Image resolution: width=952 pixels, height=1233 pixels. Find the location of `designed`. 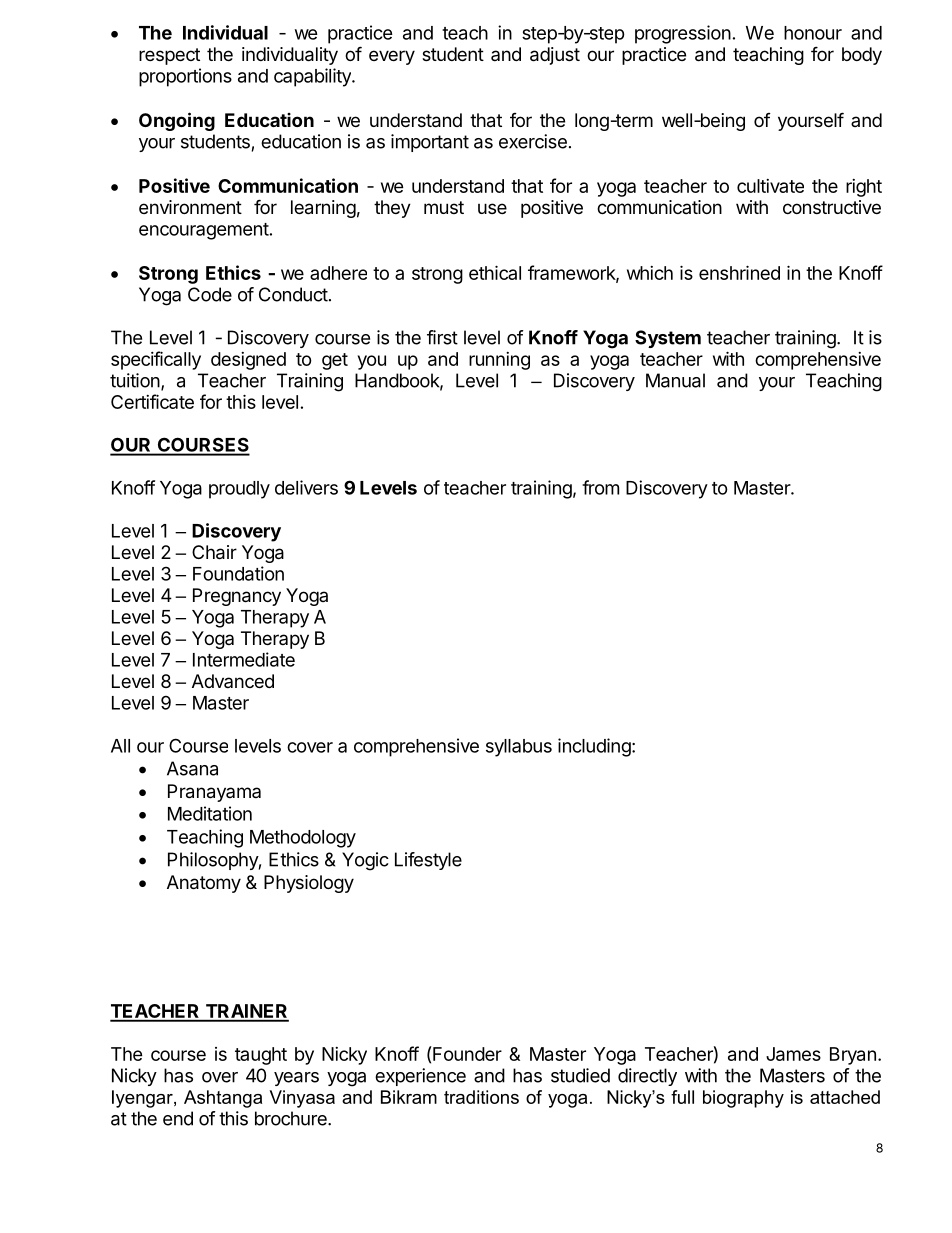

designed is located at coordinates (248, 361).
